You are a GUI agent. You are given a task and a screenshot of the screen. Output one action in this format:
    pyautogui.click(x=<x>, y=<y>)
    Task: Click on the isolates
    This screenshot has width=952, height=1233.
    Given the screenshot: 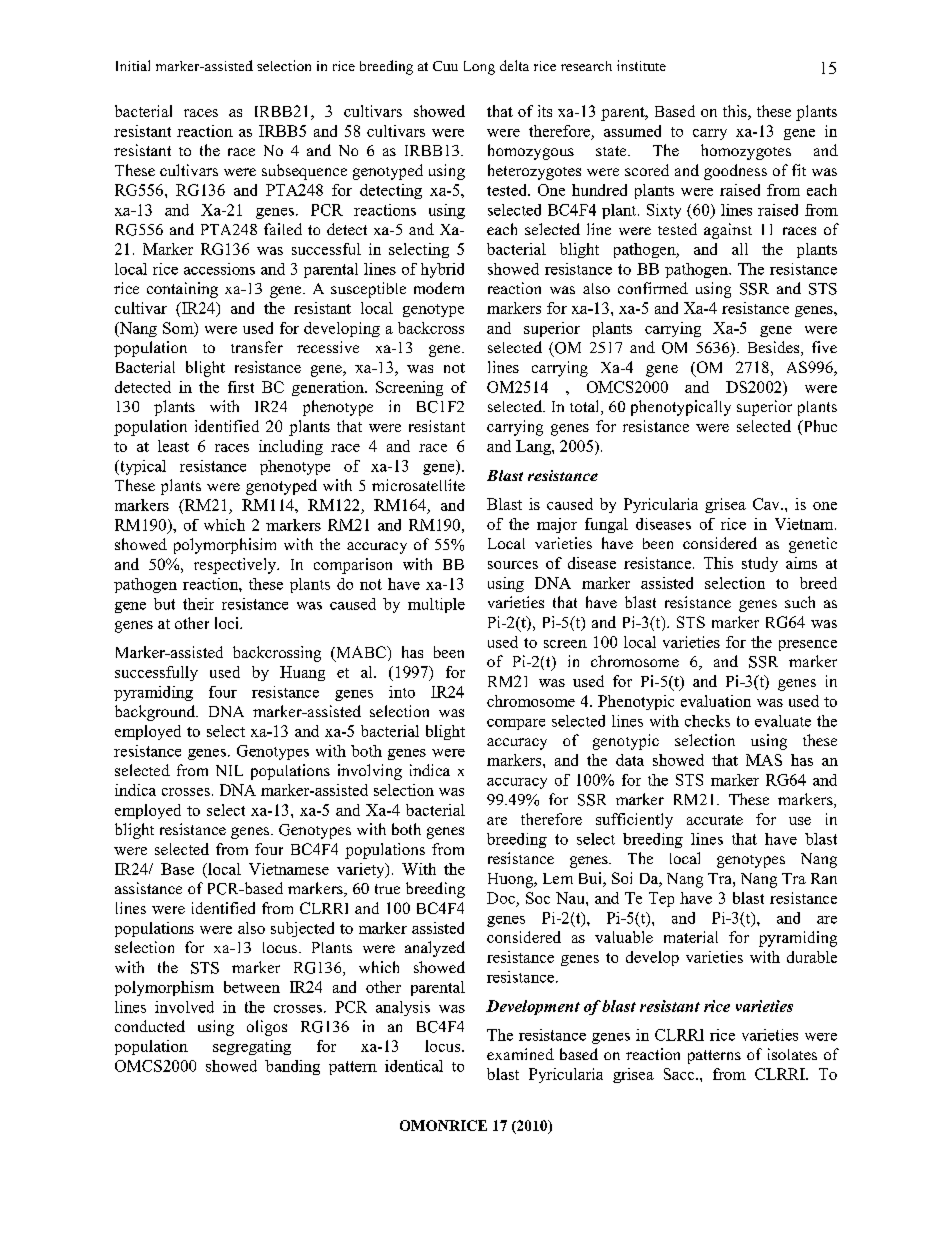 What is the action you would take?
    pyautogui.click(x=792, y=1054)
